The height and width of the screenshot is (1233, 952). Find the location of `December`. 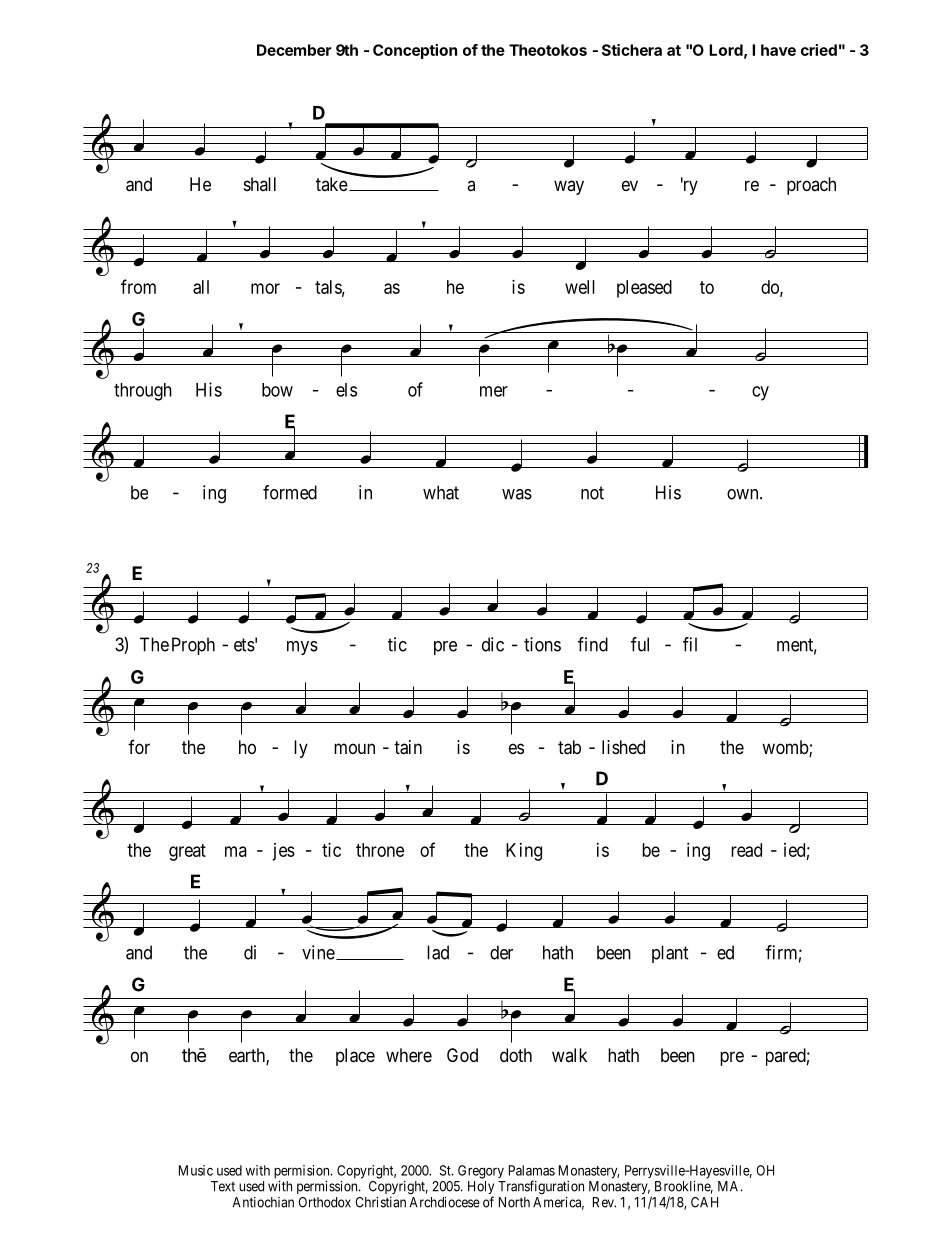

December is located at coordinates (294, 50).
